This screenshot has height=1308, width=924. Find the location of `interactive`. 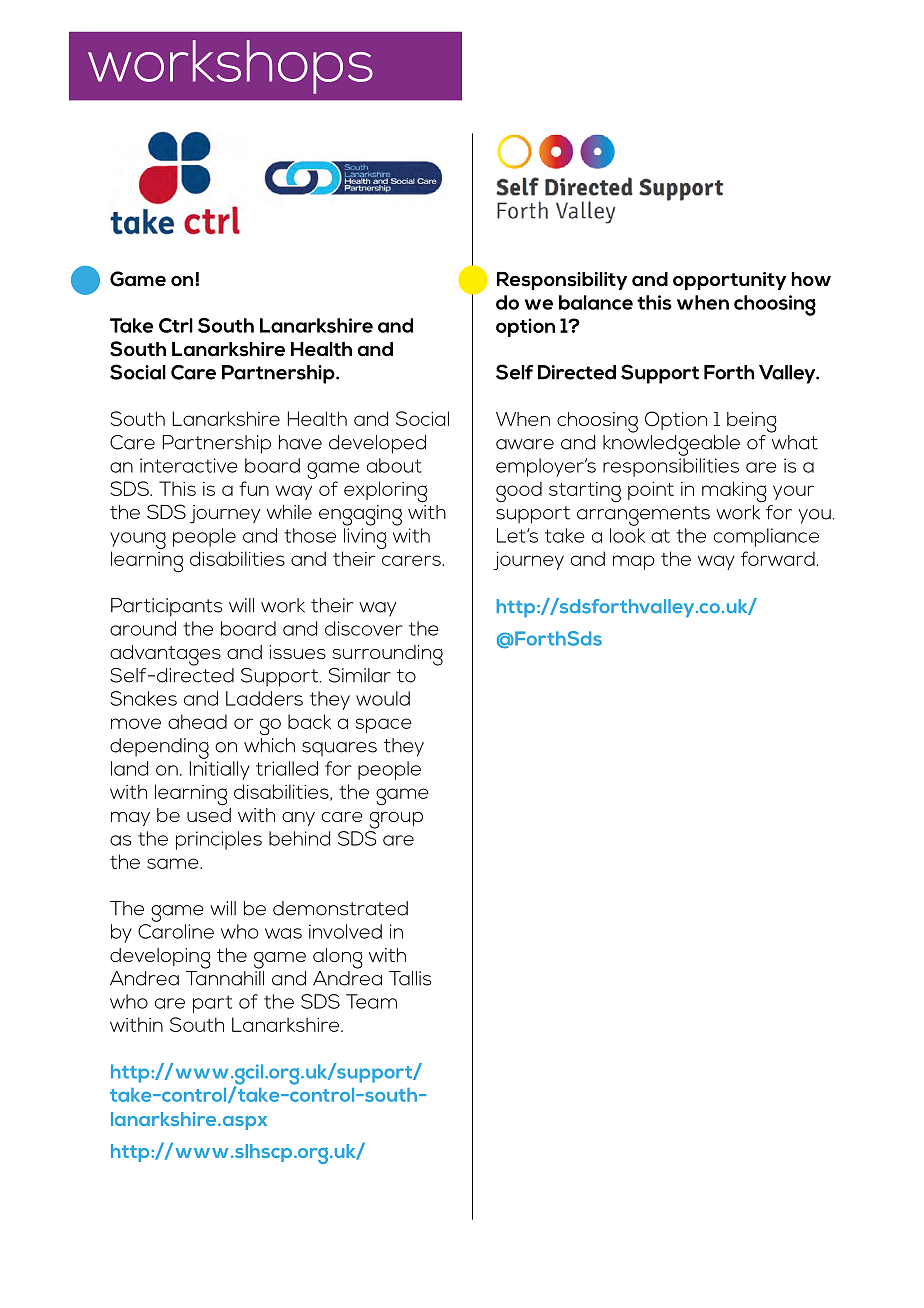

interactive is located at coordinates (189, 465).
